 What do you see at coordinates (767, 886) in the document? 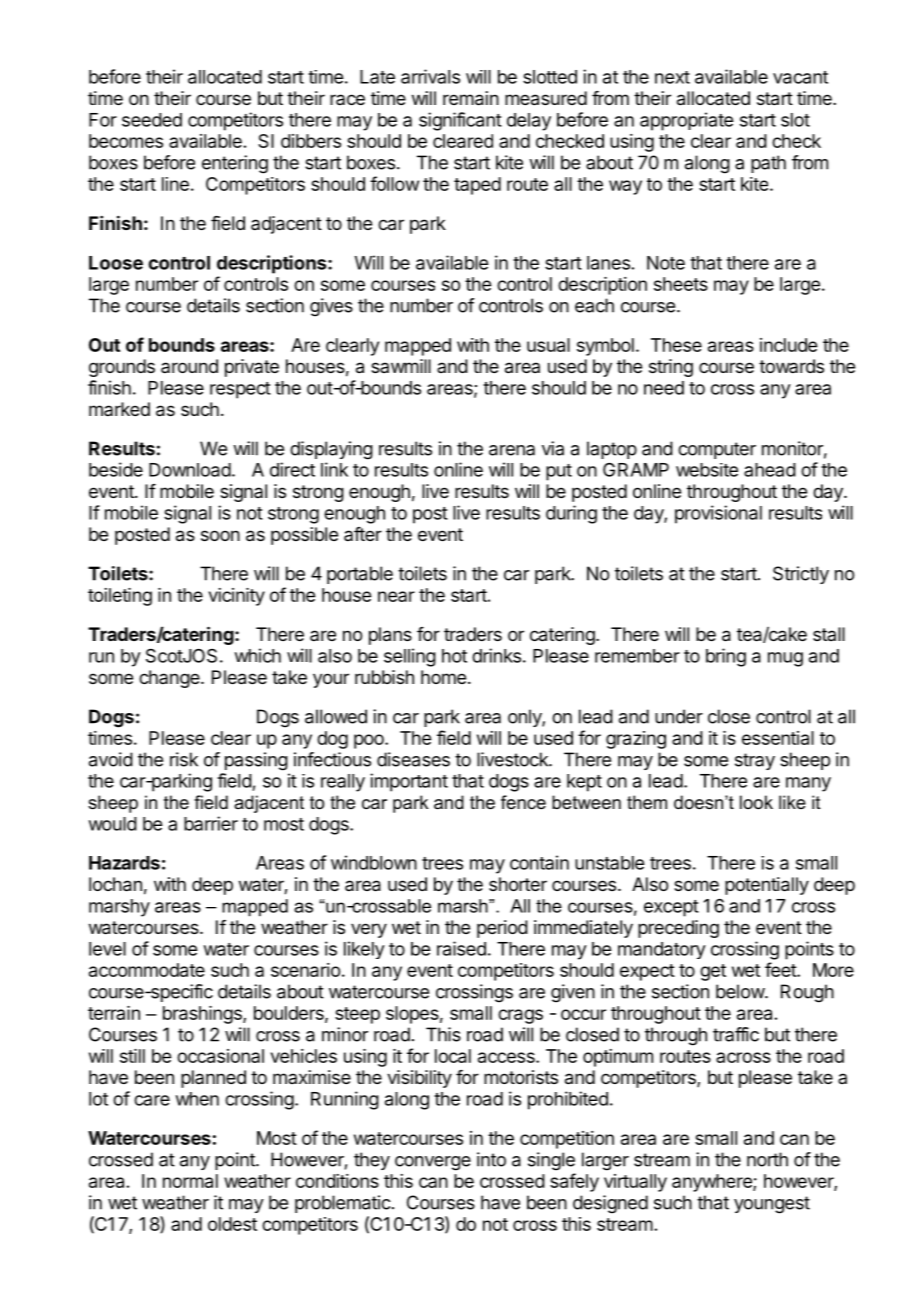
I see `potentially` at bounding box center [767, 886].
